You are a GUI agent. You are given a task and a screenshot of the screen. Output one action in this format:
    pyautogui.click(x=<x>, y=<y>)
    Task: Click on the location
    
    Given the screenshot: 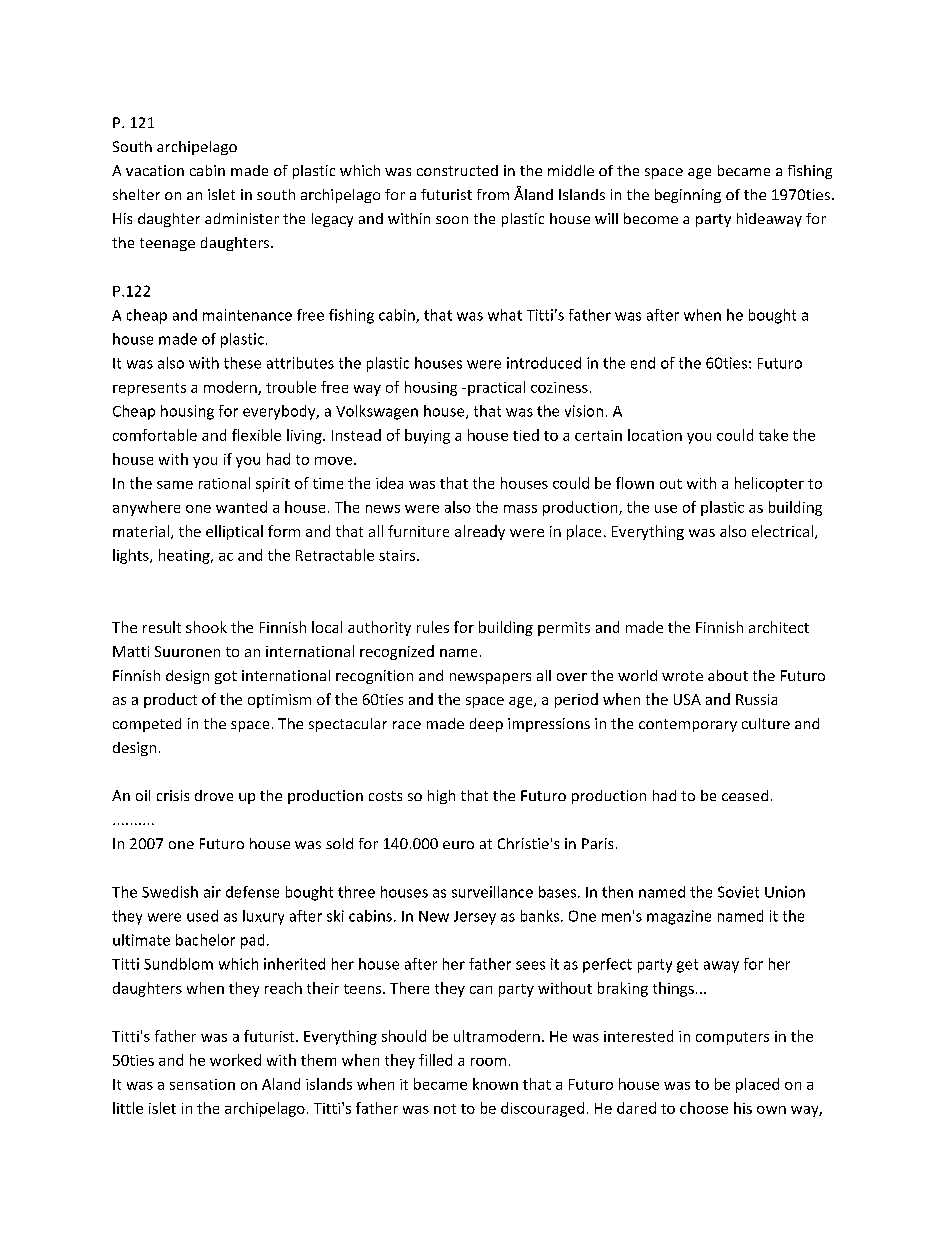 What is the action you would take?
    pyautogui.click(x=655, y=435)
